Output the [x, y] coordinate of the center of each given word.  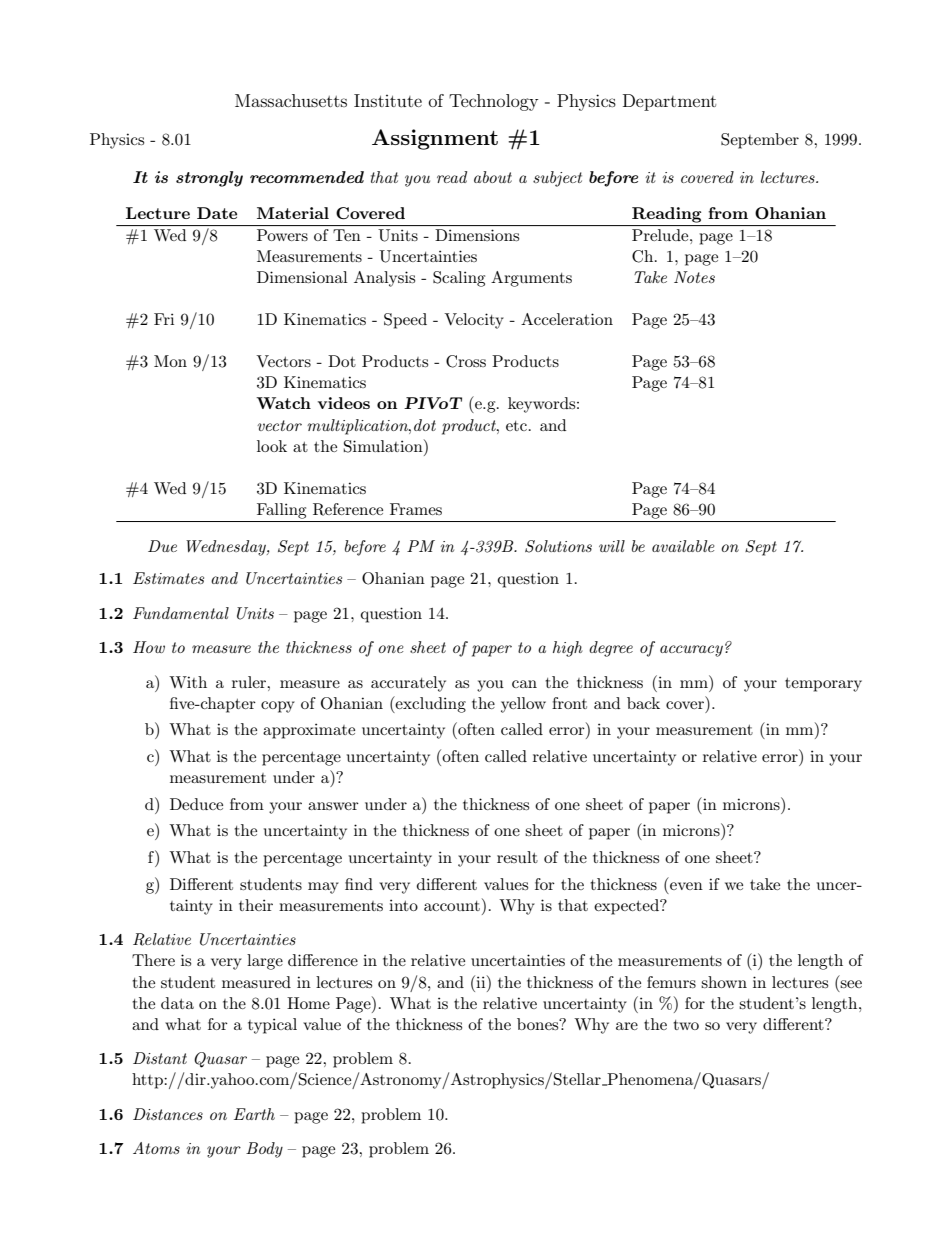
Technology [493, 102]
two [686, 1025]
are [627, 1026]
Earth [254, 1114]
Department [669, 102]
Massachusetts [291, 100]
